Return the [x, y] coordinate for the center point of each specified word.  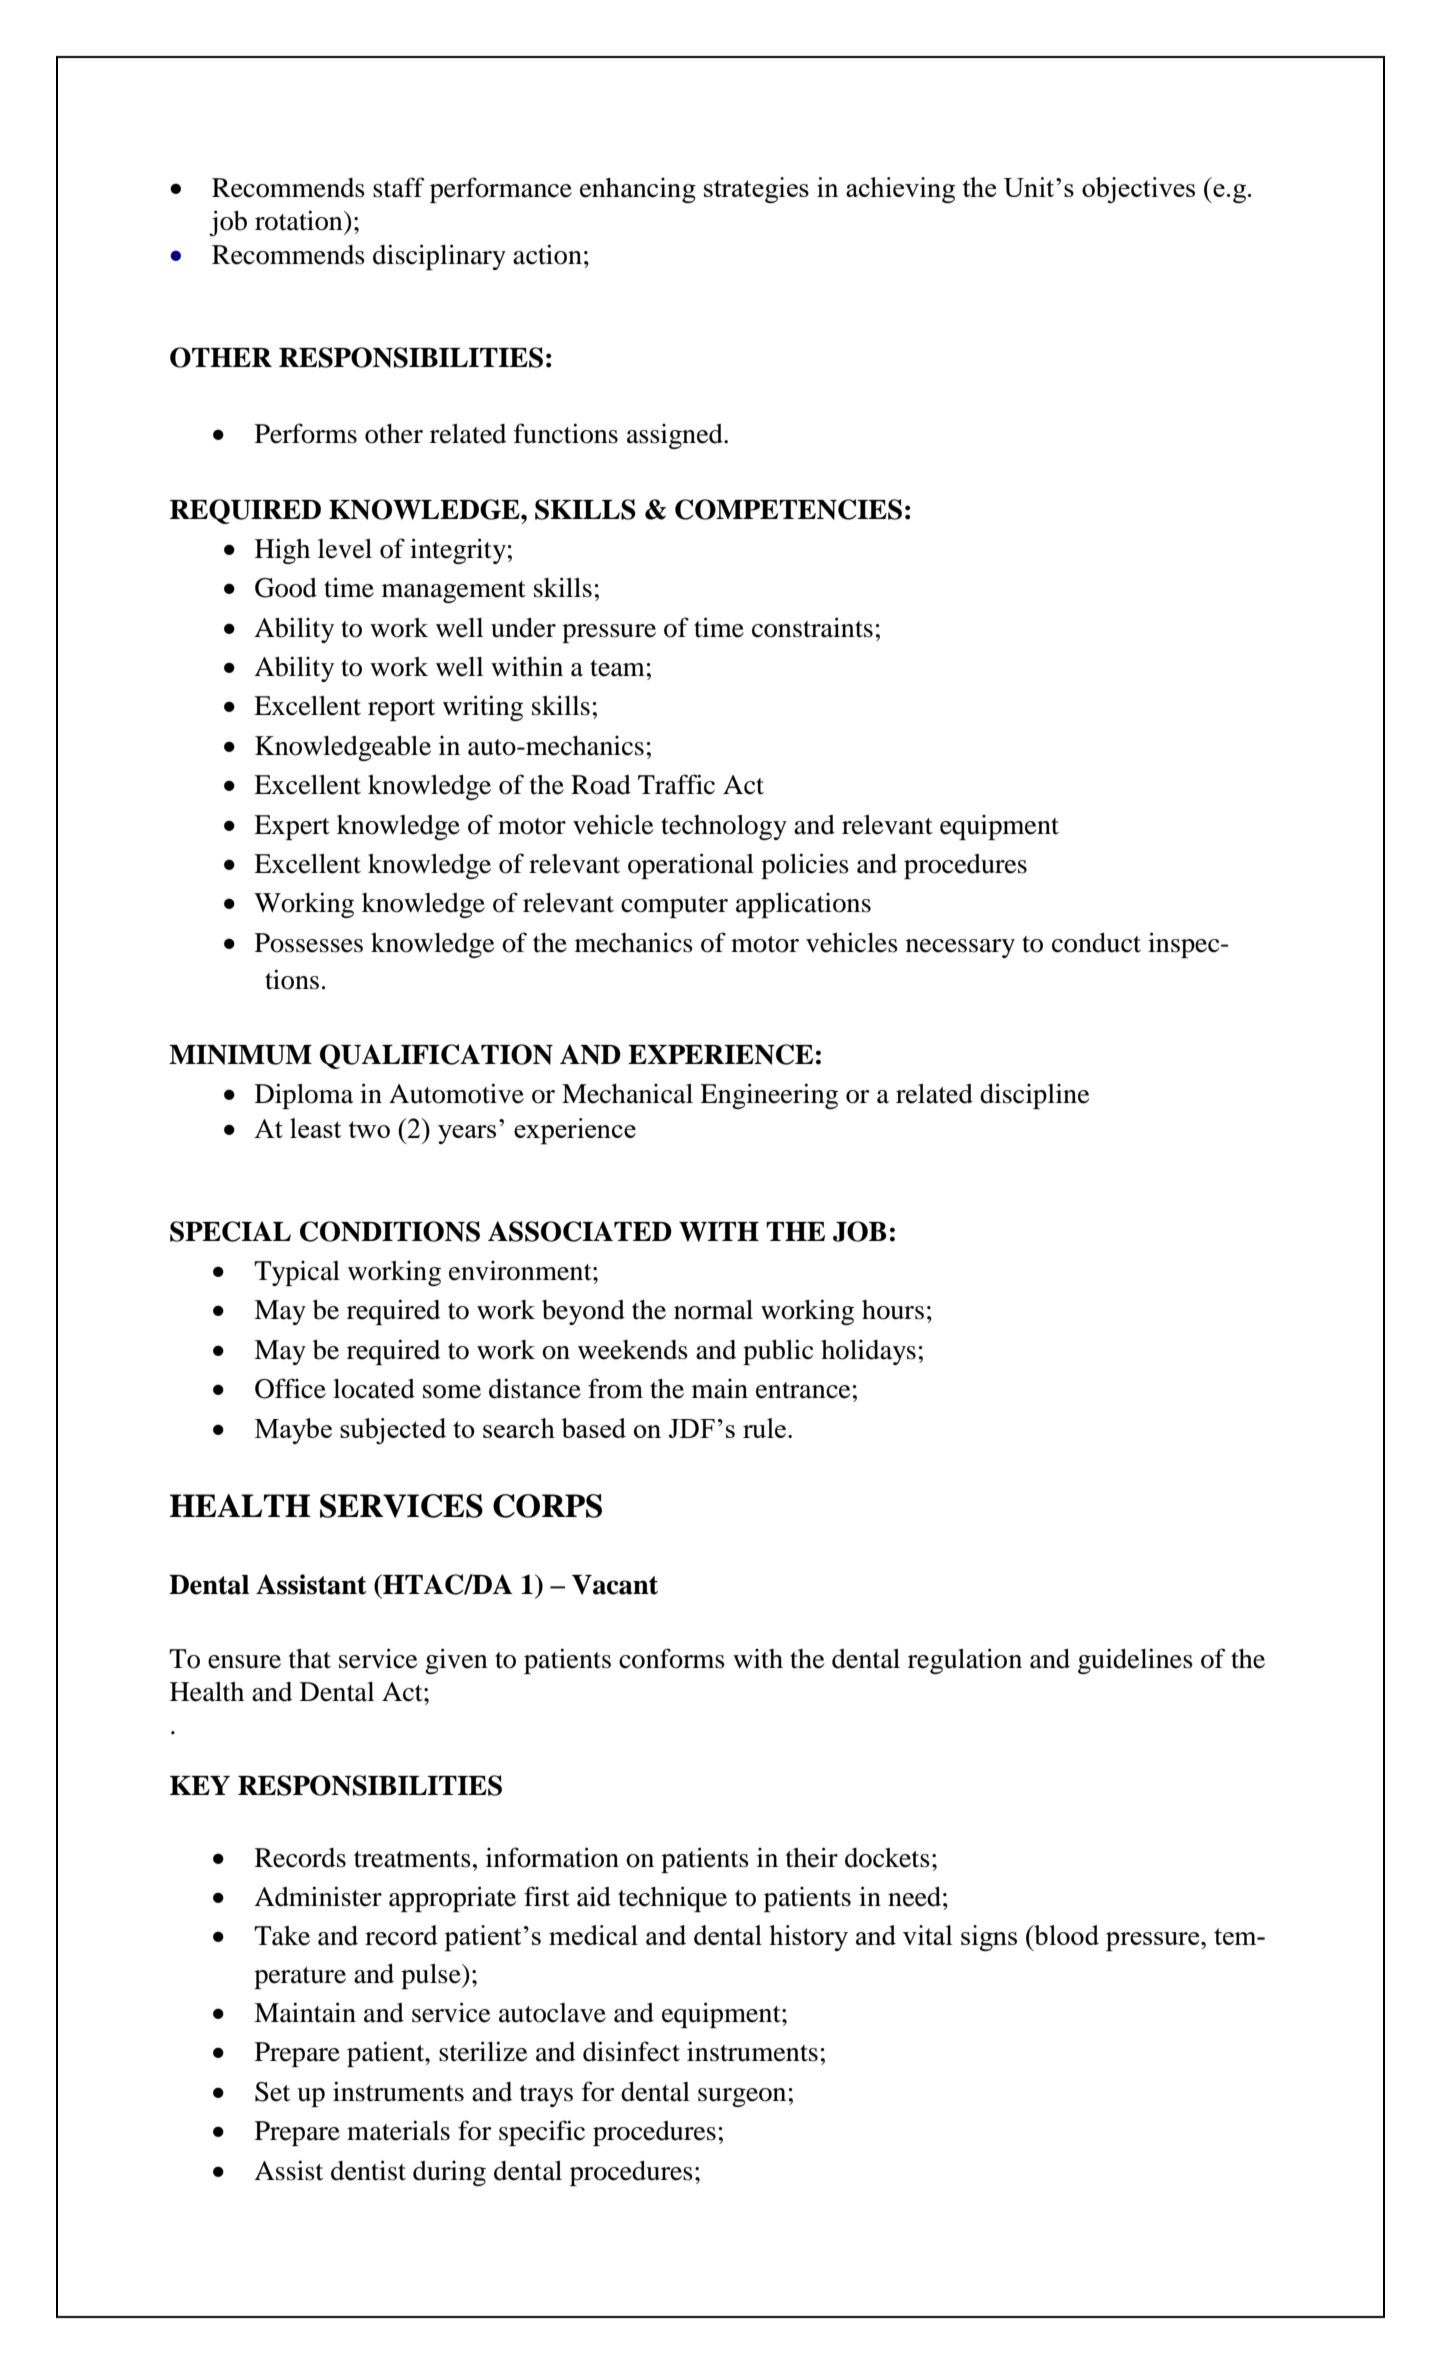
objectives [1138, 190]
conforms [672, 1658]
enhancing [638, 190]
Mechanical [627, 1093]
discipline [1034, 1096]
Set [272, 2092]
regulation [965, 1661]
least [315, 1128]
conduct [1096, 943]
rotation [300, 220]
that [310, 1659]
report [401, 710]
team [617, 668]
